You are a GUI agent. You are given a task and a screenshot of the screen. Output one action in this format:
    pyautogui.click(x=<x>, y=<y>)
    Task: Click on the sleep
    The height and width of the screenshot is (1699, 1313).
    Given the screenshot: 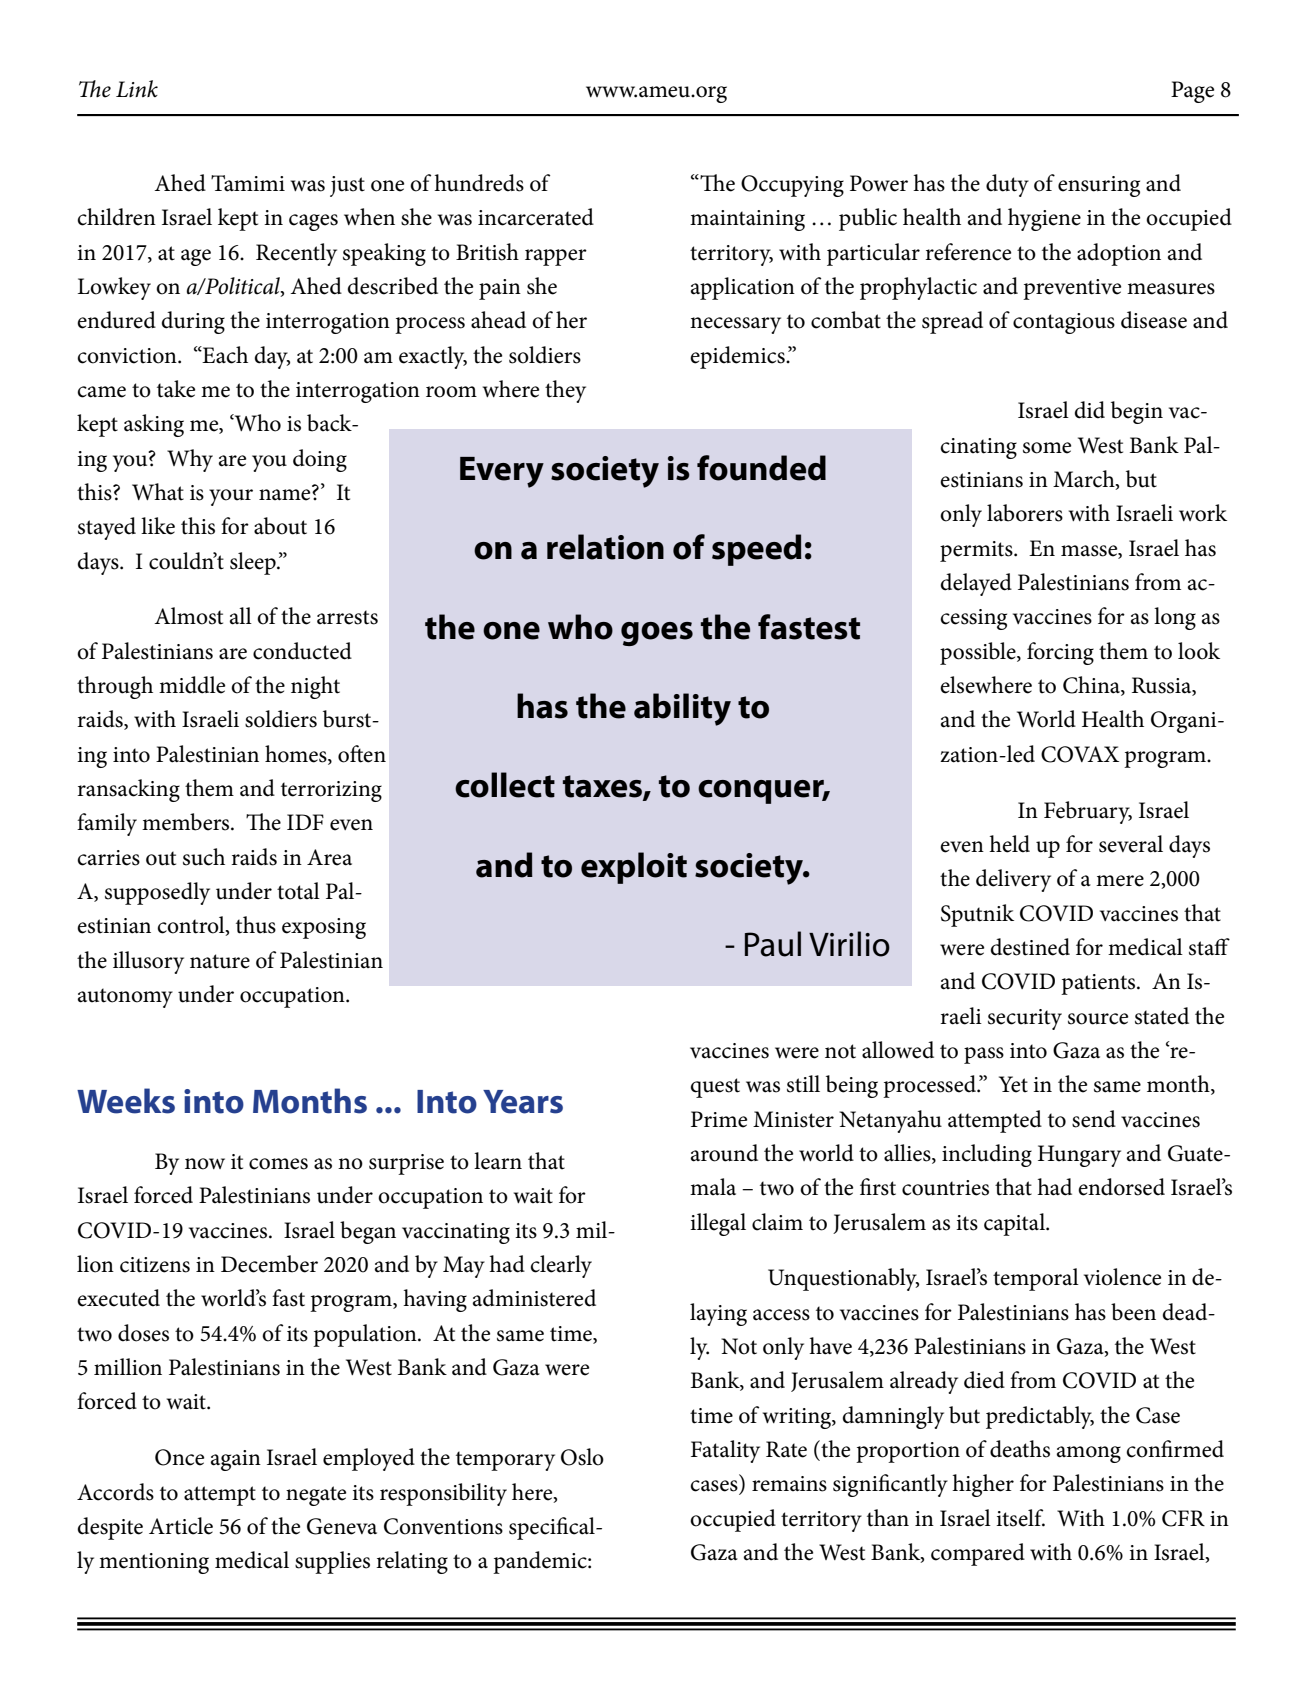 What is the action you would take?
    pyautogui.click(x=254, y=563)
